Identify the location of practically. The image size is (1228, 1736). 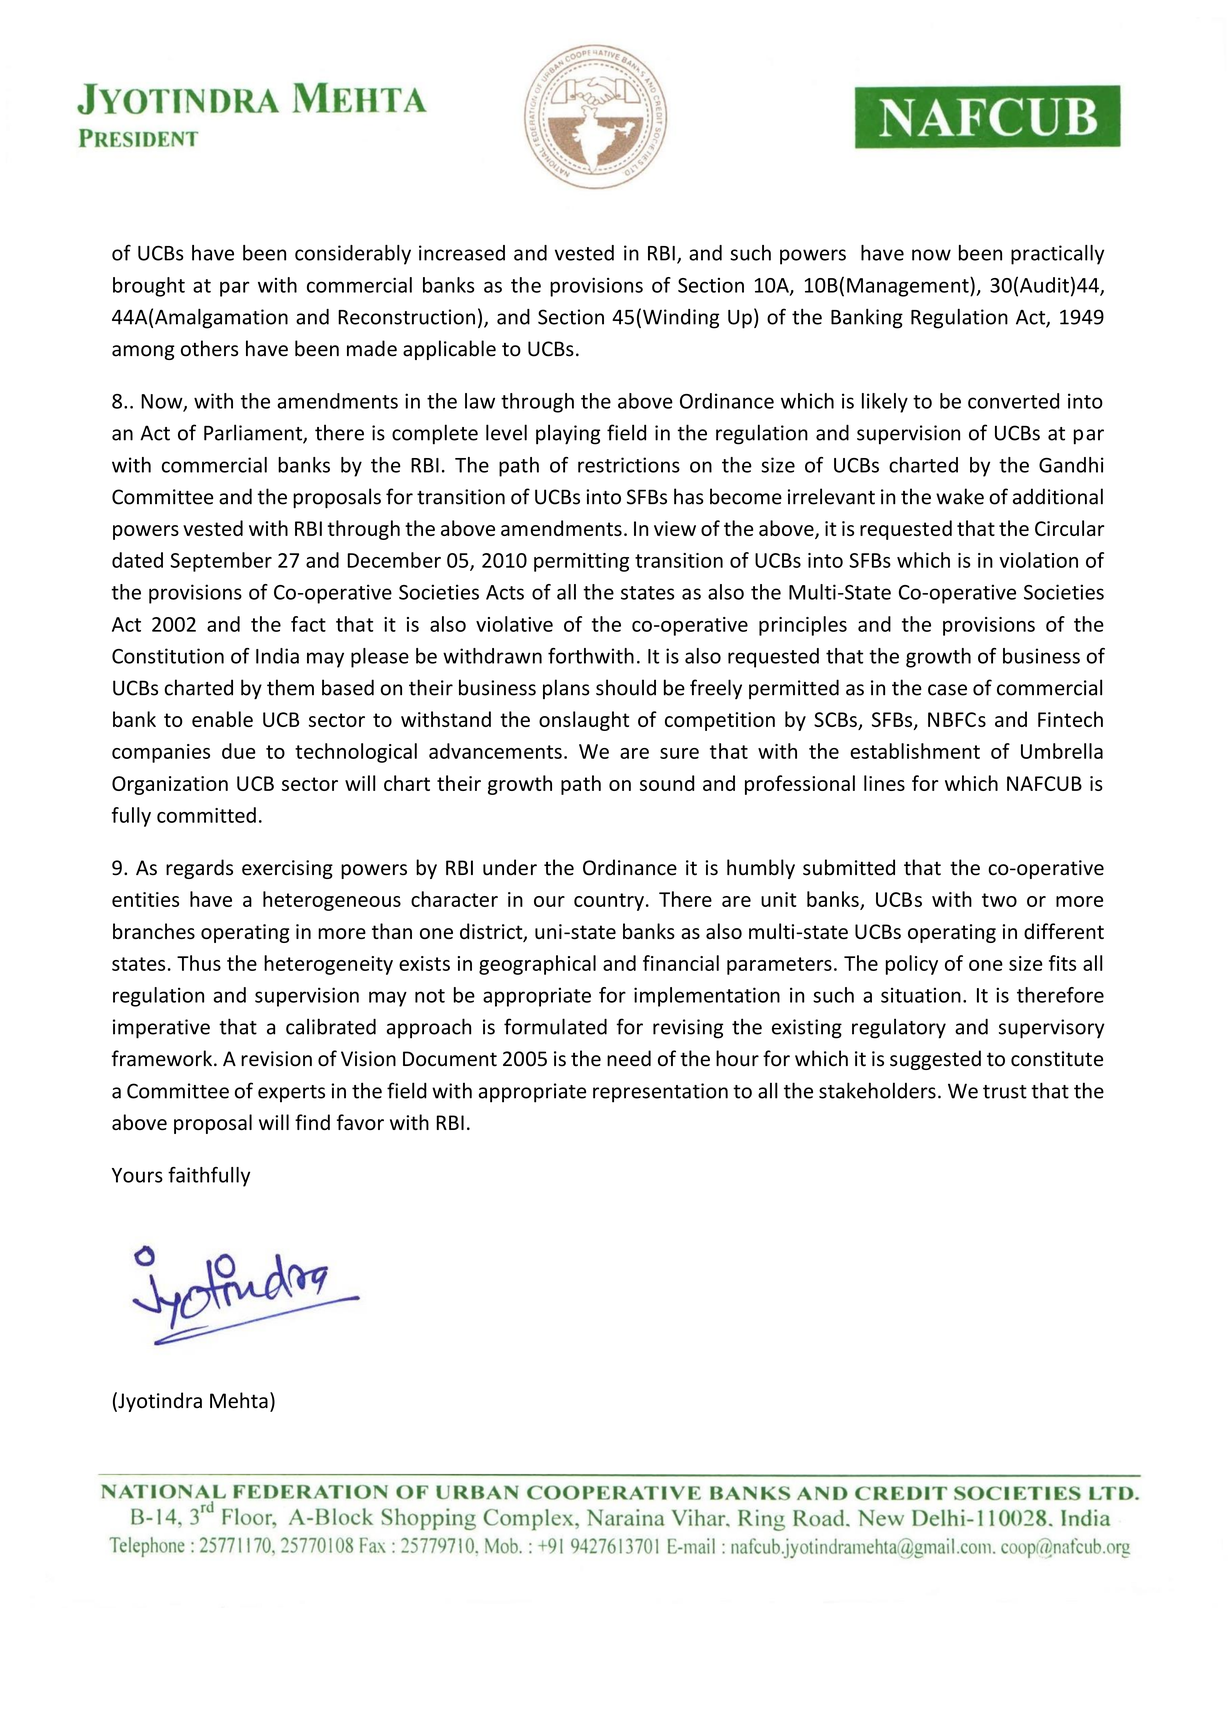
(1057, 255).
